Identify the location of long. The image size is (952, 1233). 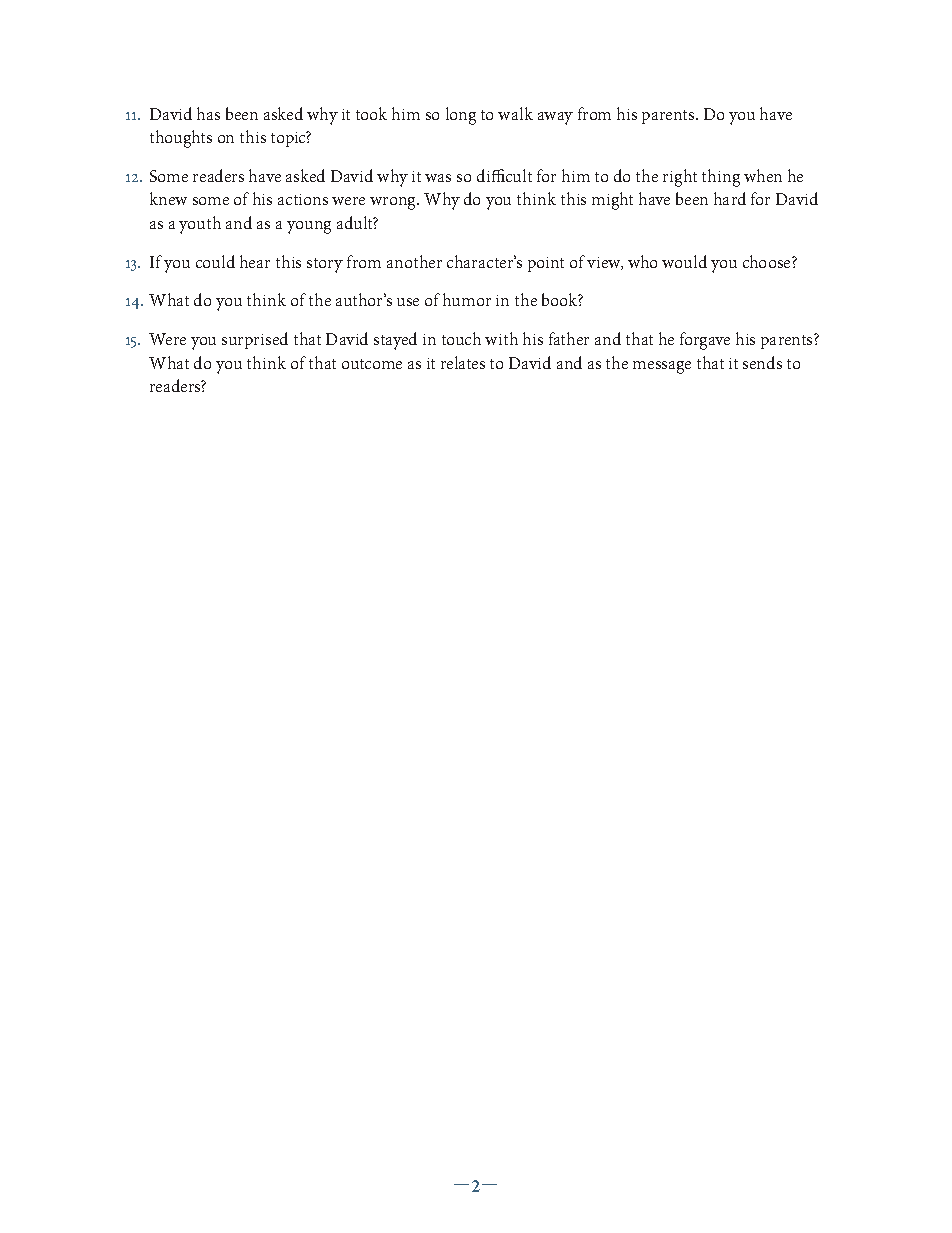
(461, 116).
